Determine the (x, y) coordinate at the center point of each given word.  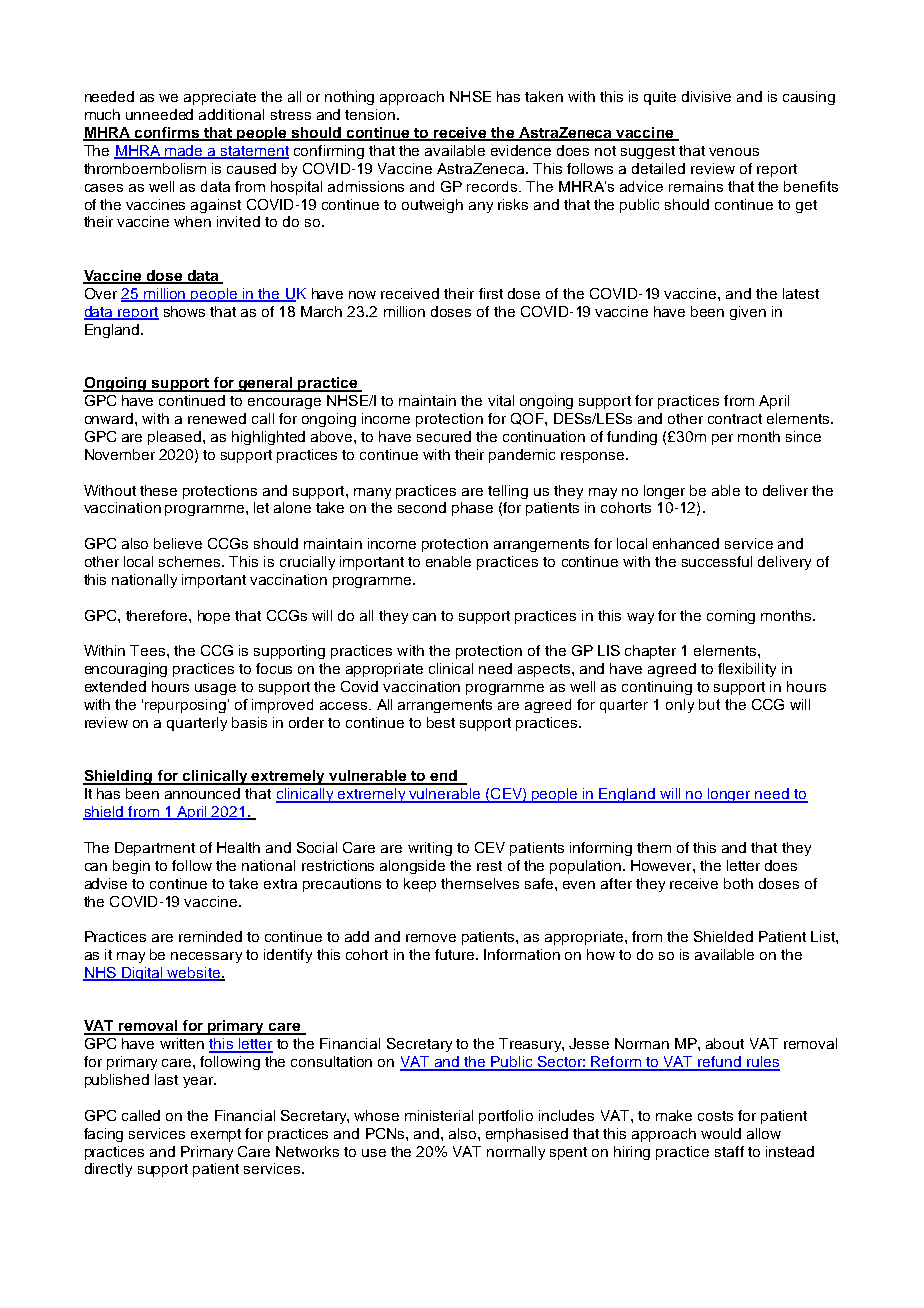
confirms (167, 134)
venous (734, 152)
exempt (216, 1135)
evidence (521, 150)
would (721, 1133)
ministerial (439, 1115)
